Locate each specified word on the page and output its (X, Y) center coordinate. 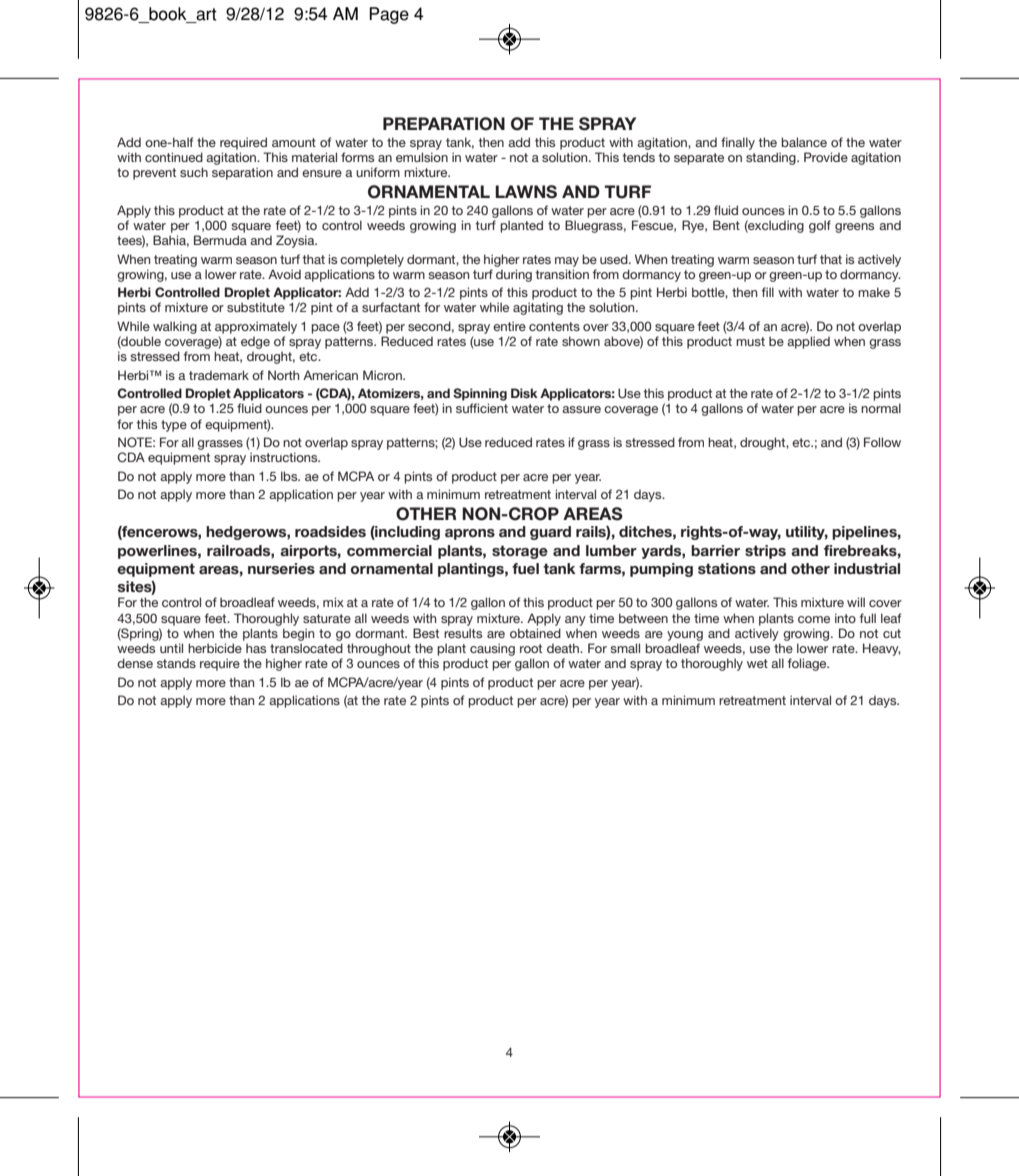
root (531, 648)
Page (389, 15)
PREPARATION (444, 124)
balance (804, 142)
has (256, 648)
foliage (808, 664)
